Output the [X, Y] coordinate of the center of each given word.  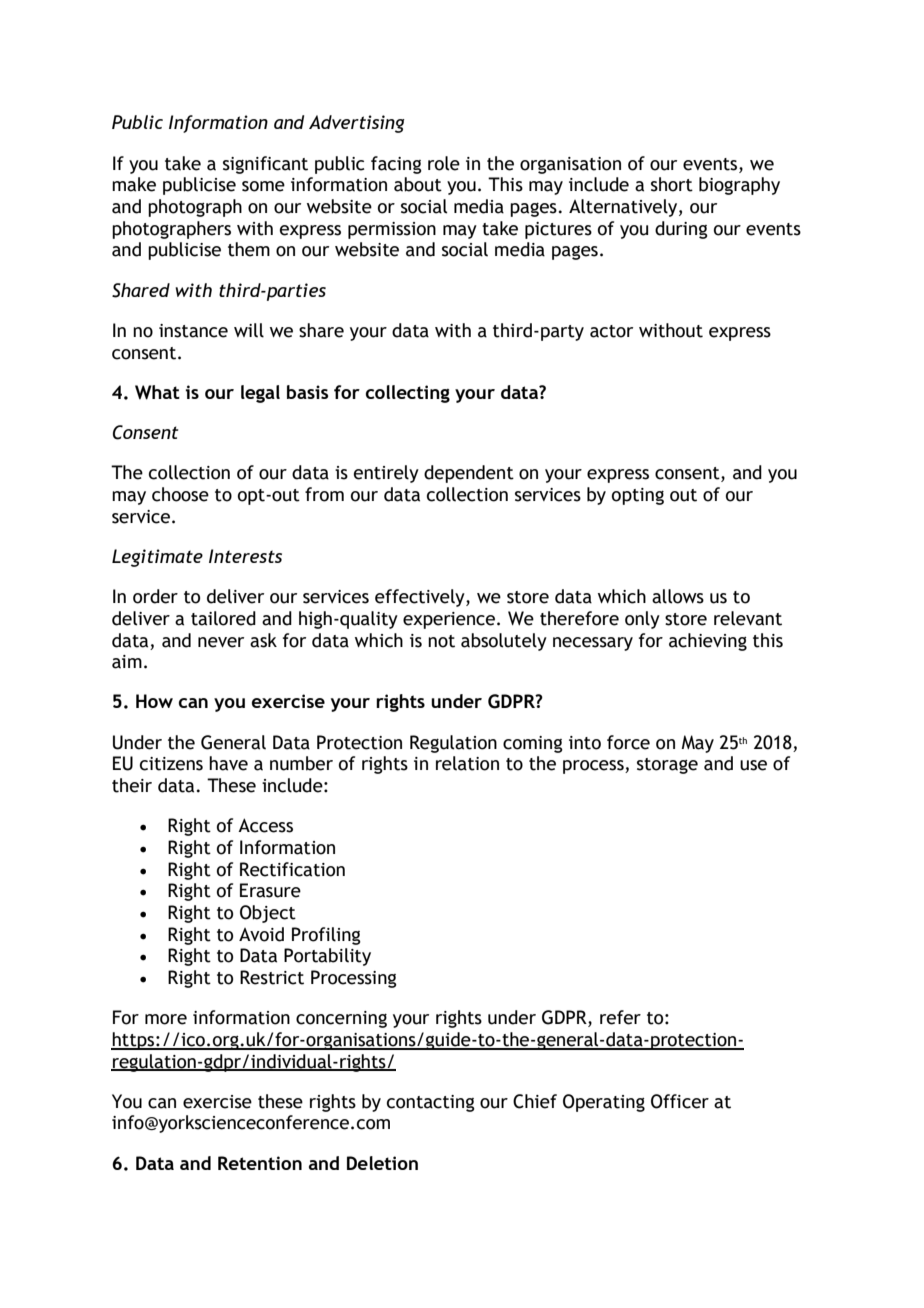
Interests [245, 556]
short [672, 184]
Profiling [326, 936]
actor [611, 331]
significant [265, 165]
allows [678, 596]
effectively [421, 598]
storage [667, 766]
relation [467, 763]
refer [620, 1017]
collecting [408, 394]
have [228, 763]
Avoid [261, 934]
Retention [260, 1163]
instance [193, 331]
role [444, 163]
